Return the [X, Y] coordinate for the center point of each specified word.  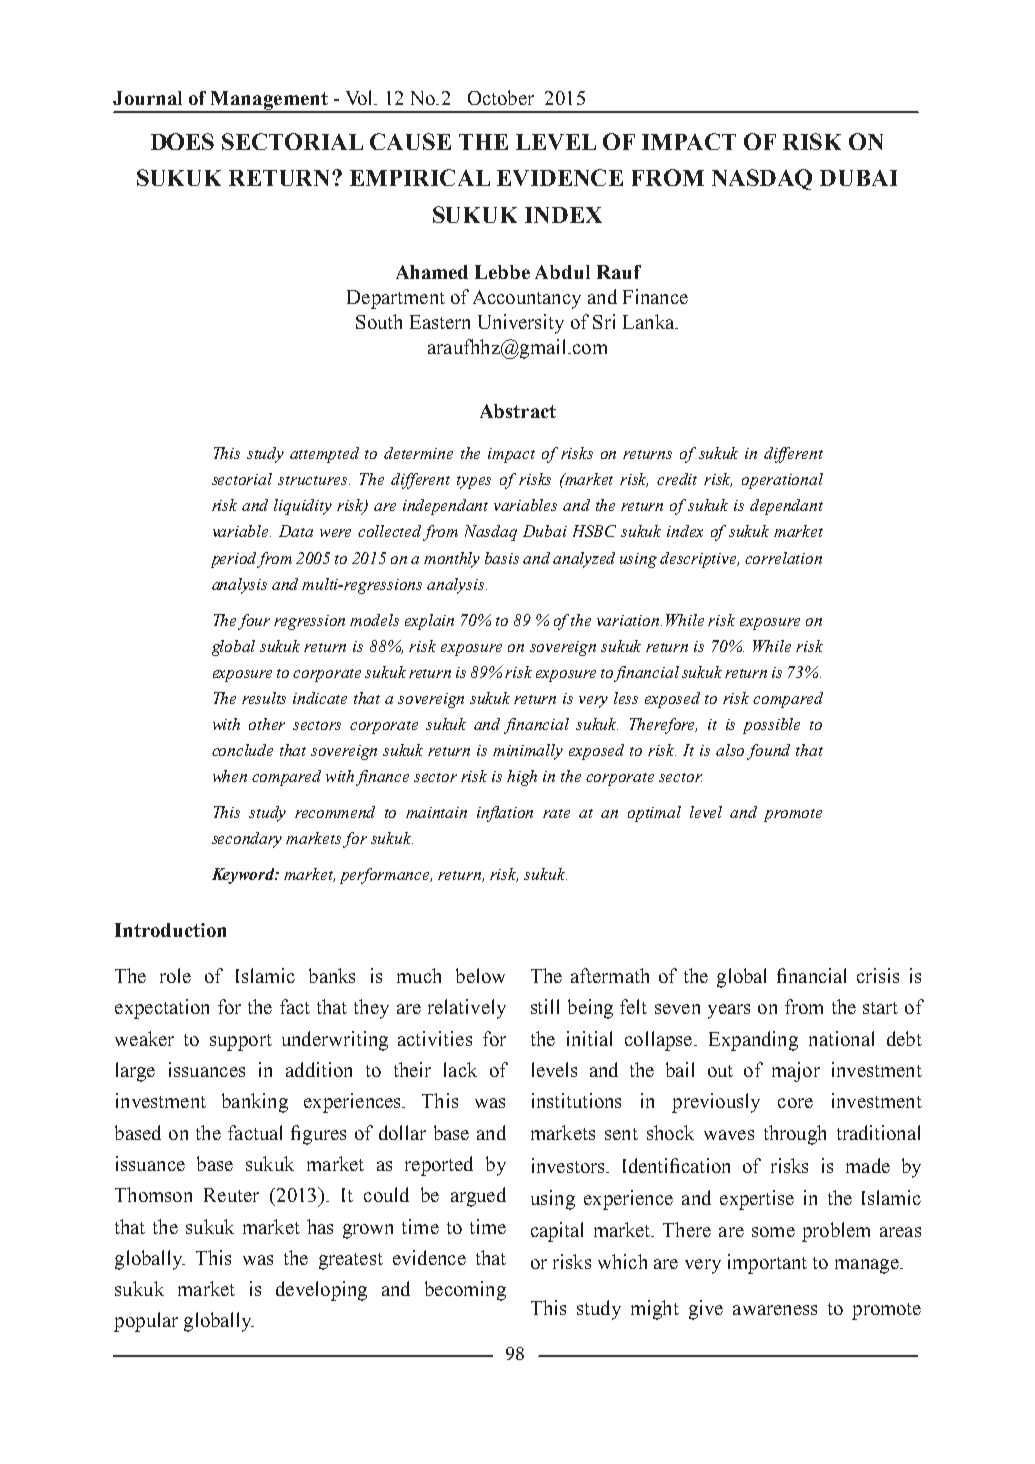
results [264, 698]
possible [771, 726]
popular [146, 1322]
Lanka [650, 321]
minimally [528, 752]
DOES [182, 141]
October [501, 97]
